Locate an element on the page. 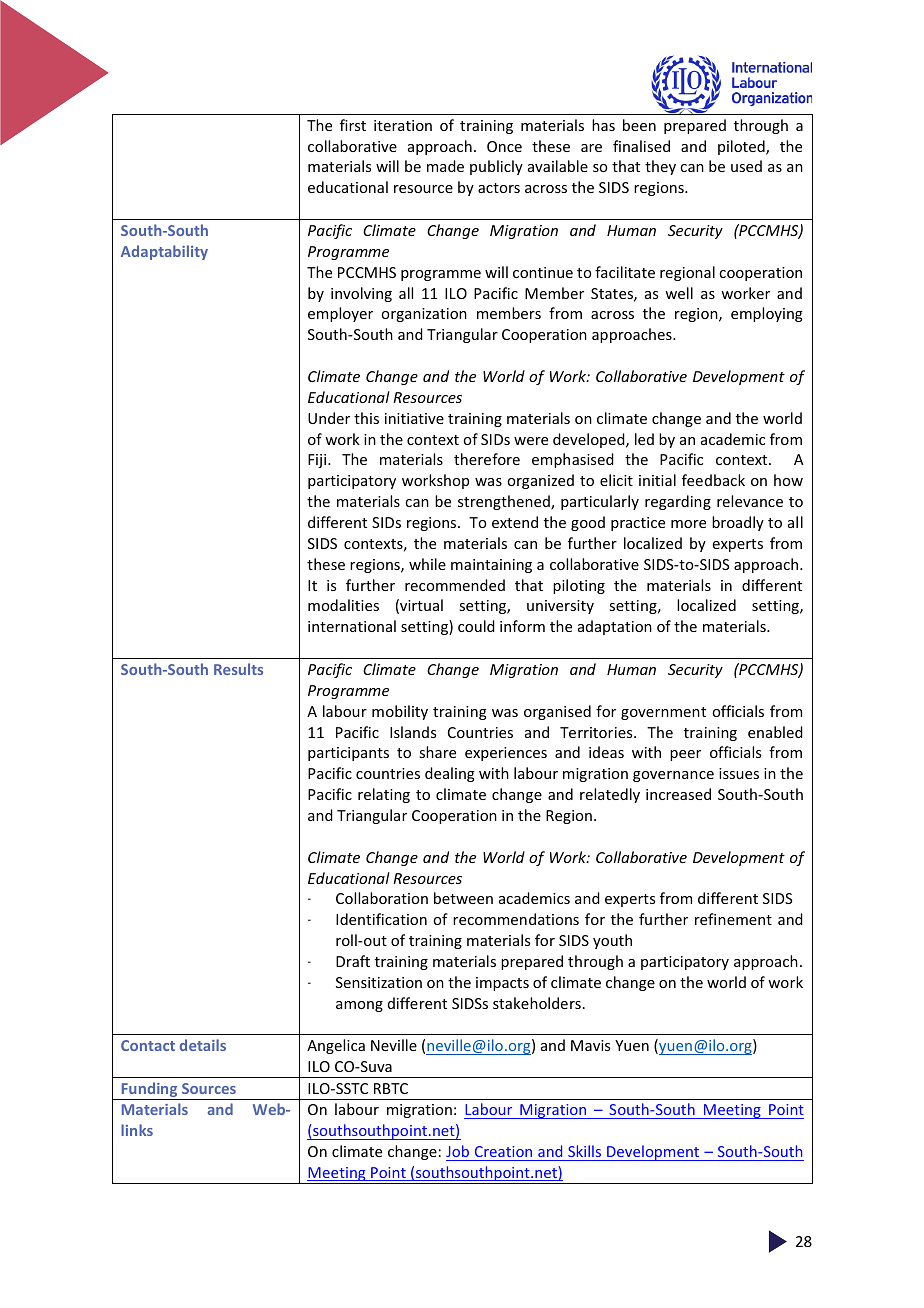 The image size is (924, 1308). therefore is located at coordinates (487, 459).
